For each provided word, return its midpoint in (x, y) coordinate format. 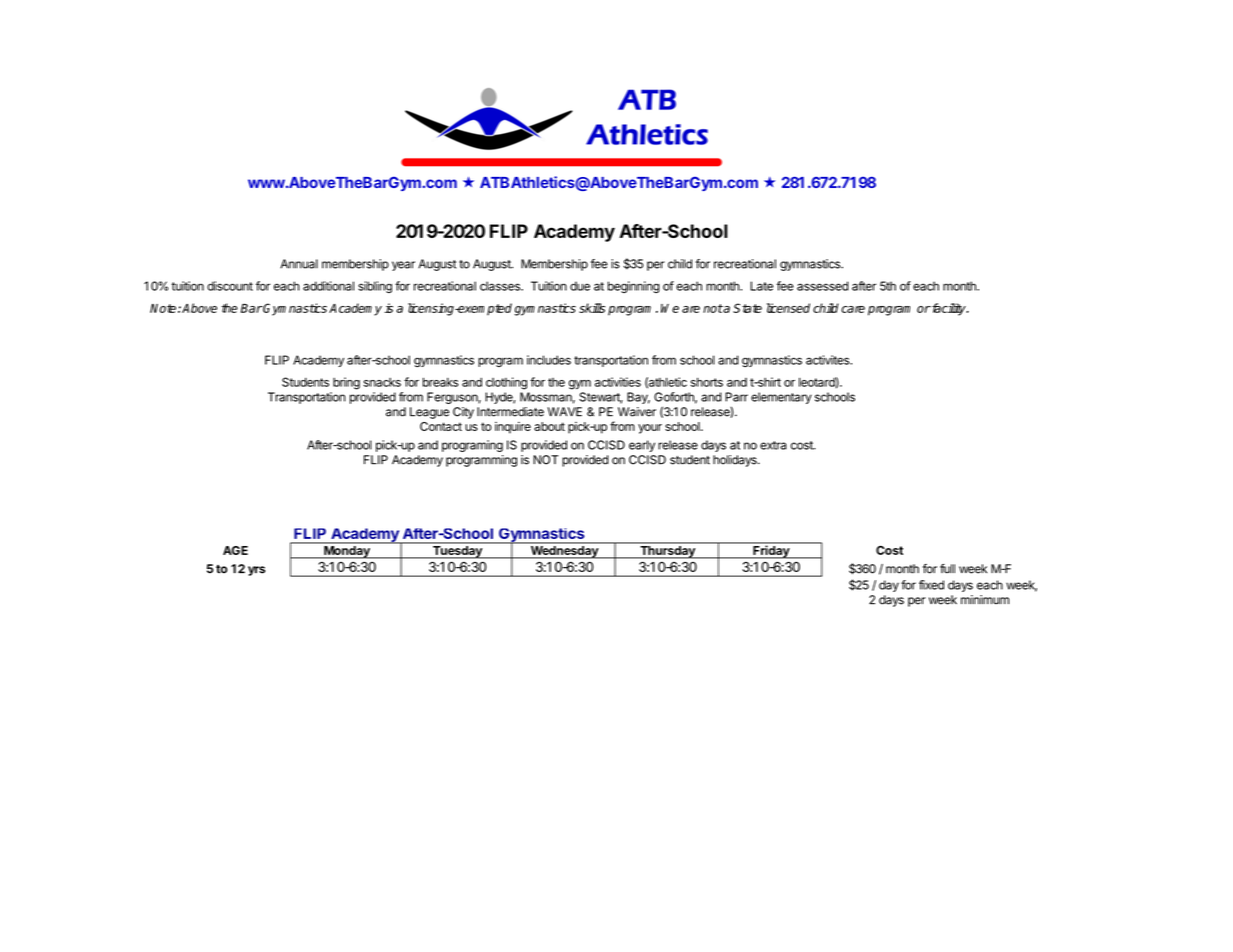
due (580, 286)
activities (618, 382)
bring (346, 383)
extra (773, 445)
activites (829, 360)
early (642, 446)
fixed (931, 585)
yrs (256, 571)
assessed (823, 286)
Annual (299, 264)
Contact (441, 426)
